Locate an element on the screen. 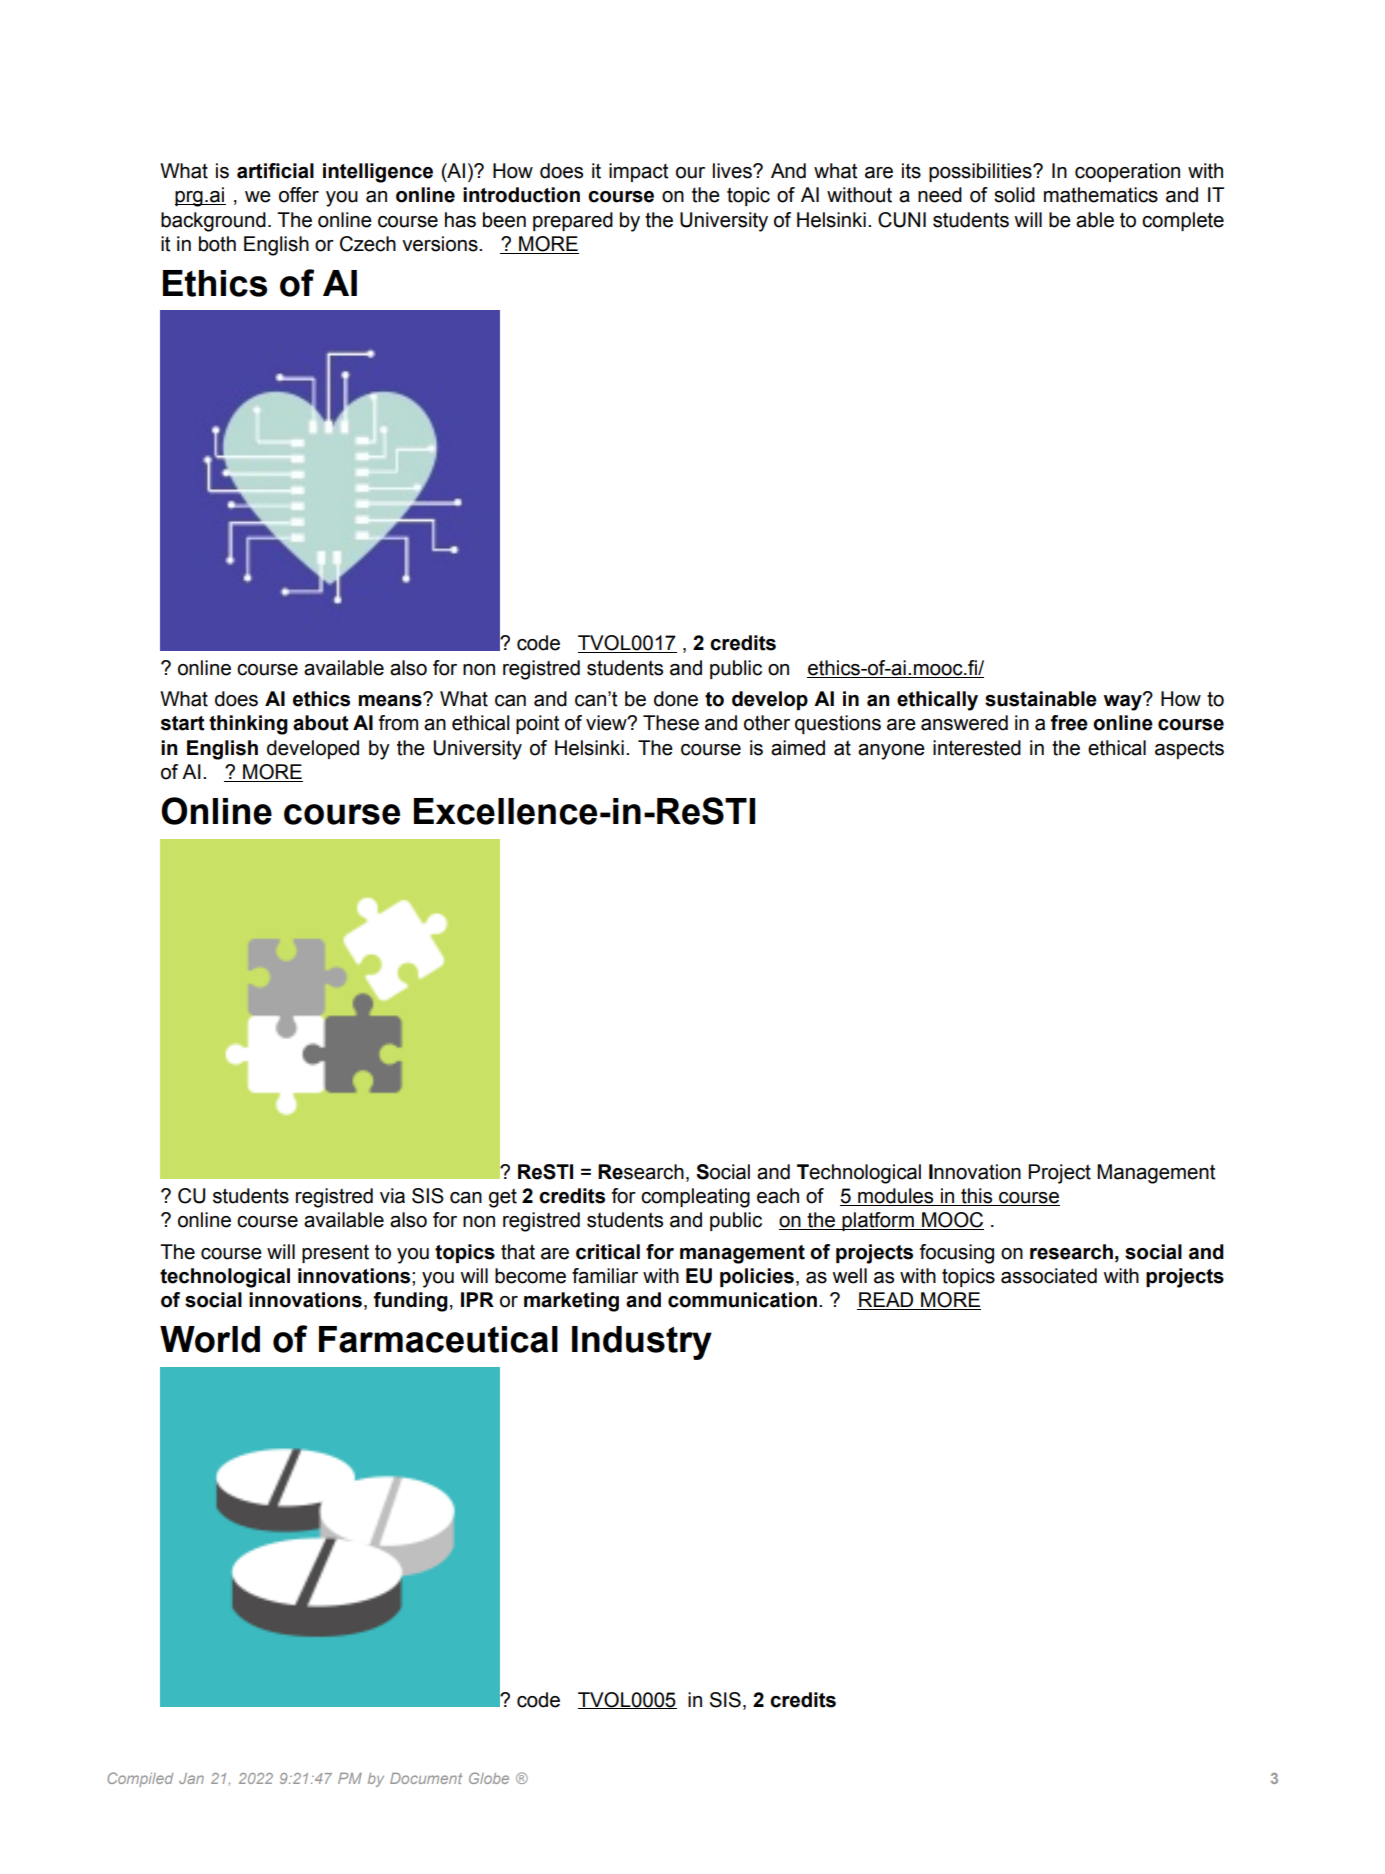  Jan is located at coordinates (191, 1778).
